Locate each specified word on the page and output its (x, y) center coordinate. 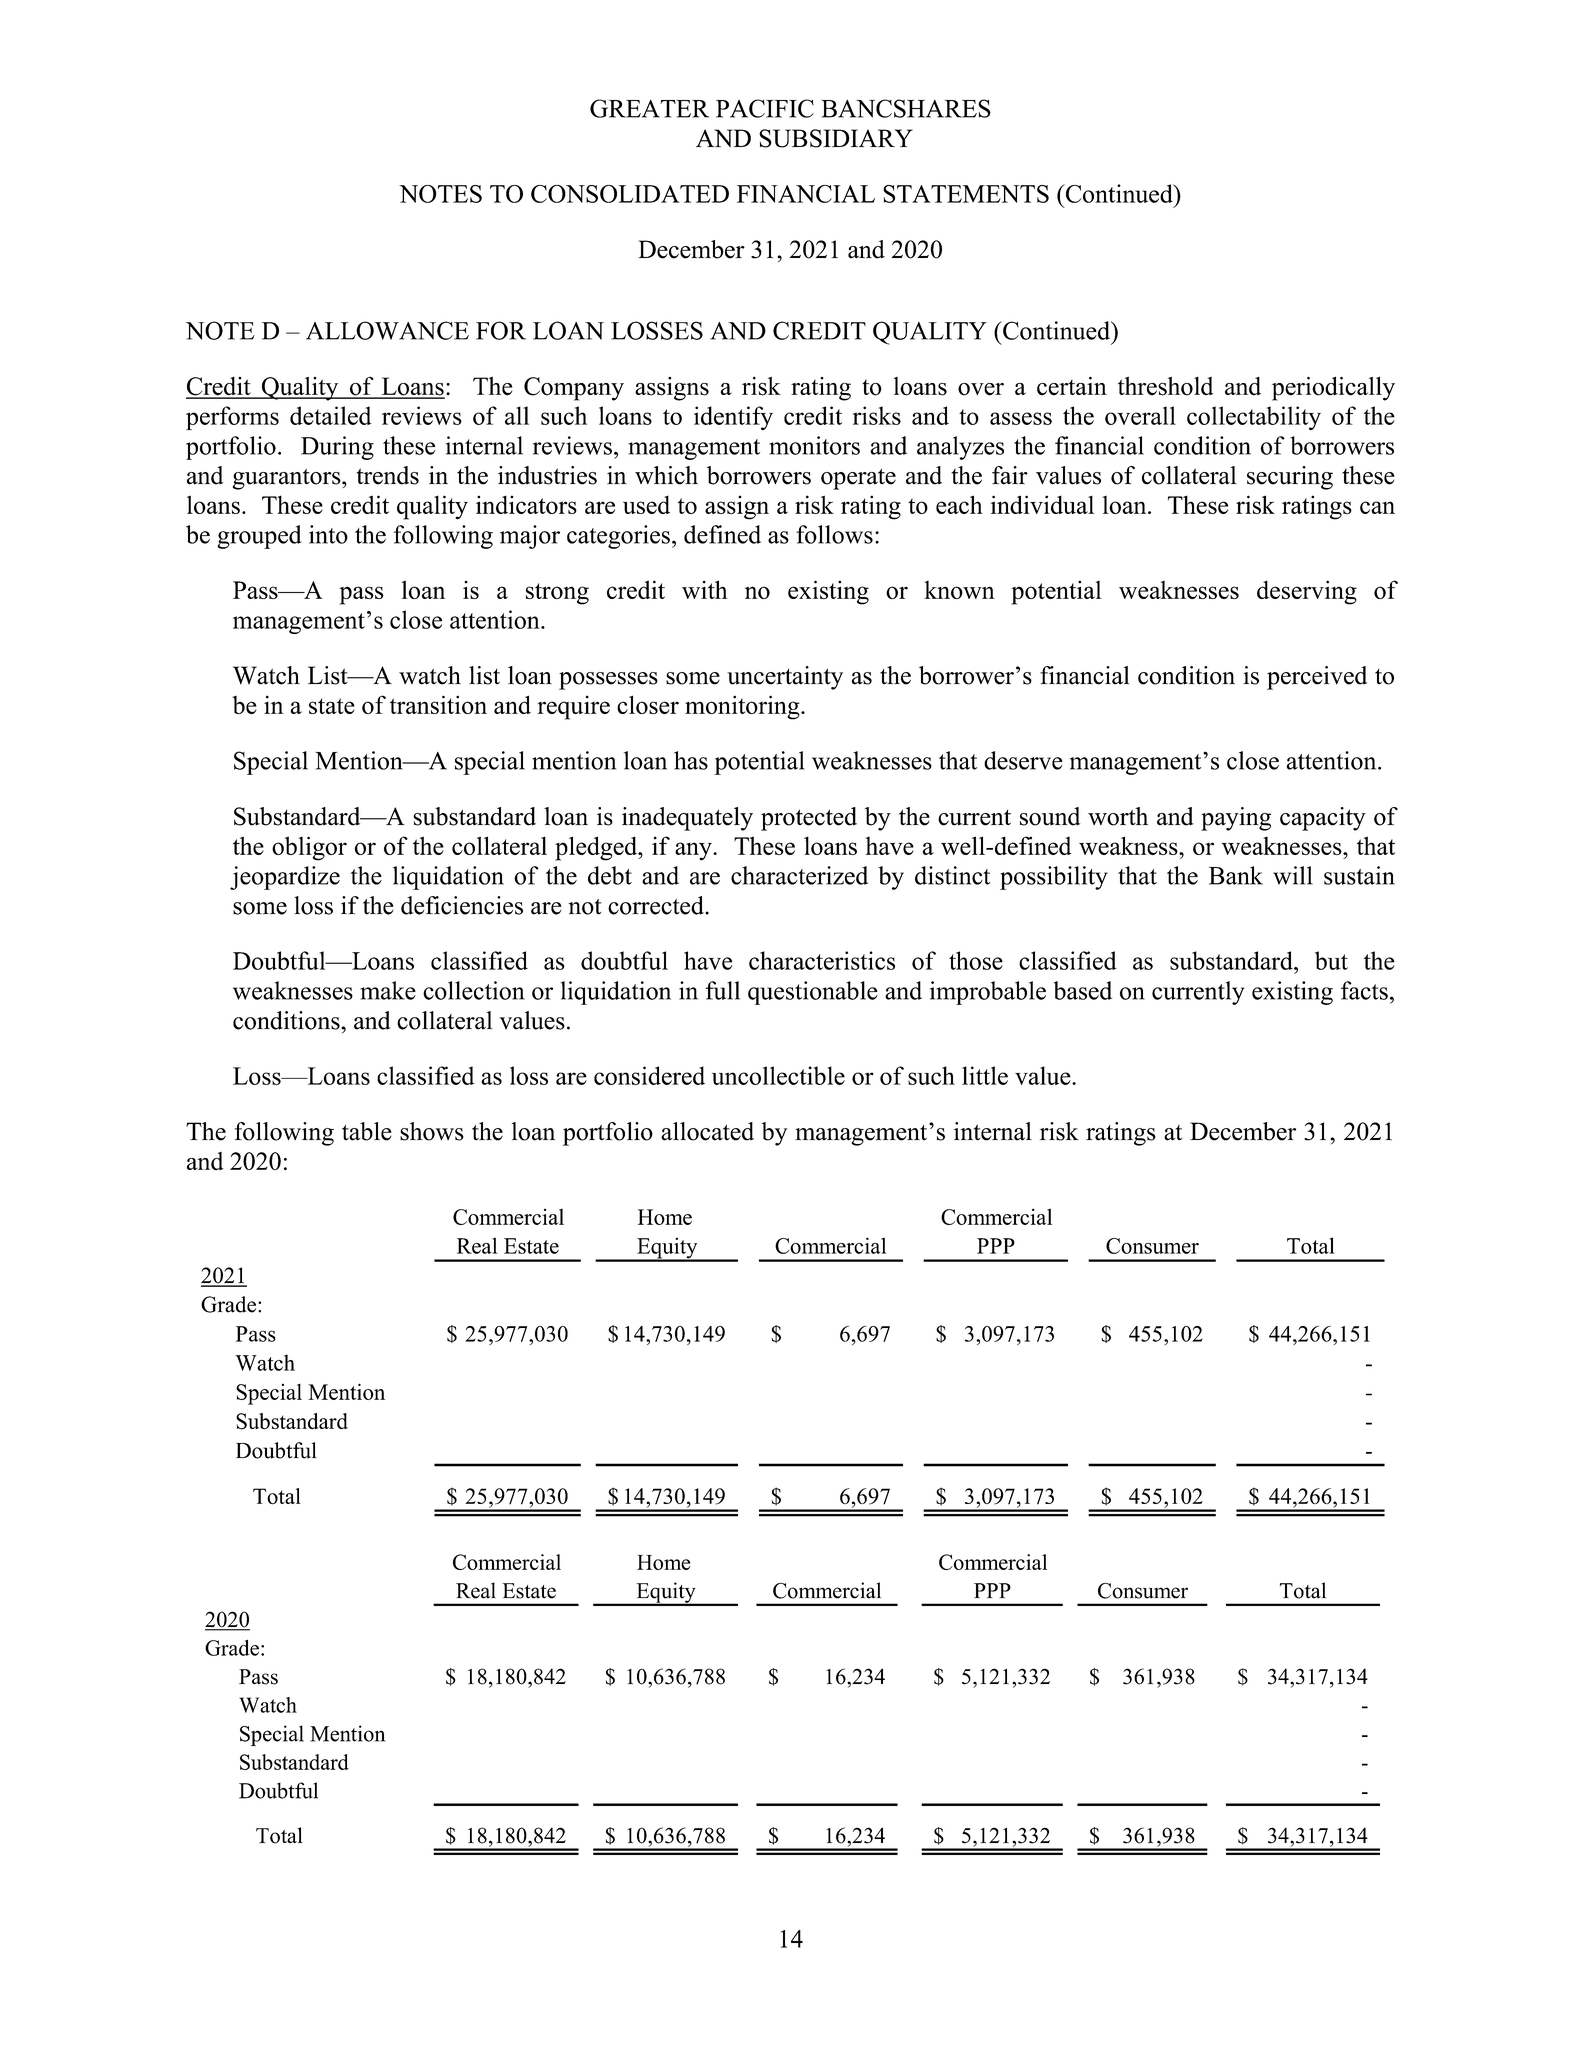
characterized (799, 875)
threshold (1165, 386)
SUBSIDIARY (836, 138)
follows (834, 534)
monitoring (743, 707)
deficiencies (462, 905)
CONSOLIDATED (630, 194)
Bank (1236, 875)
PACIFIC (765, 108)
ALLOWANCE (387, 330)
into (328, 534)
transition (438, 704)
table (367, 1131)
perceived (1317, 678)
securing (1290, 478)
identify (733, 418)
